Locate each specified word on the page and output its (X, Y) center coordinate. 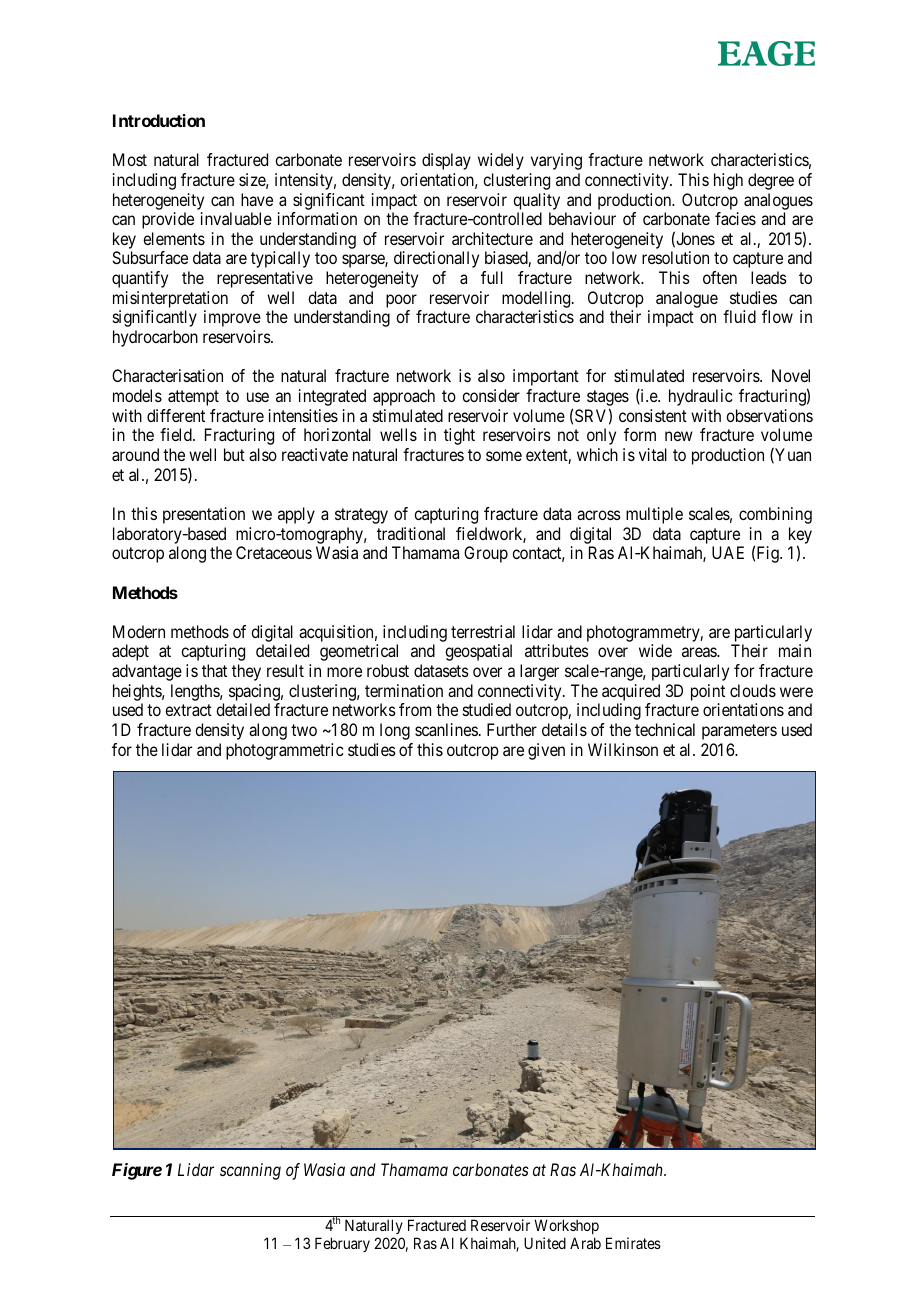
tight (459, 436)
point (708, 692)
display (446, 161)
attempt (193, 398)
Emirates (633, 1243)
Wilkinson (623, 749)
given (546, 751)
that (214, 670)
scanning (250, 1171)
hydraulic (701, 397)
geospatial (478, 652)
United (545, 1243)
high (728, 181)
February (342, 1244)
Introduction (159, 120)
